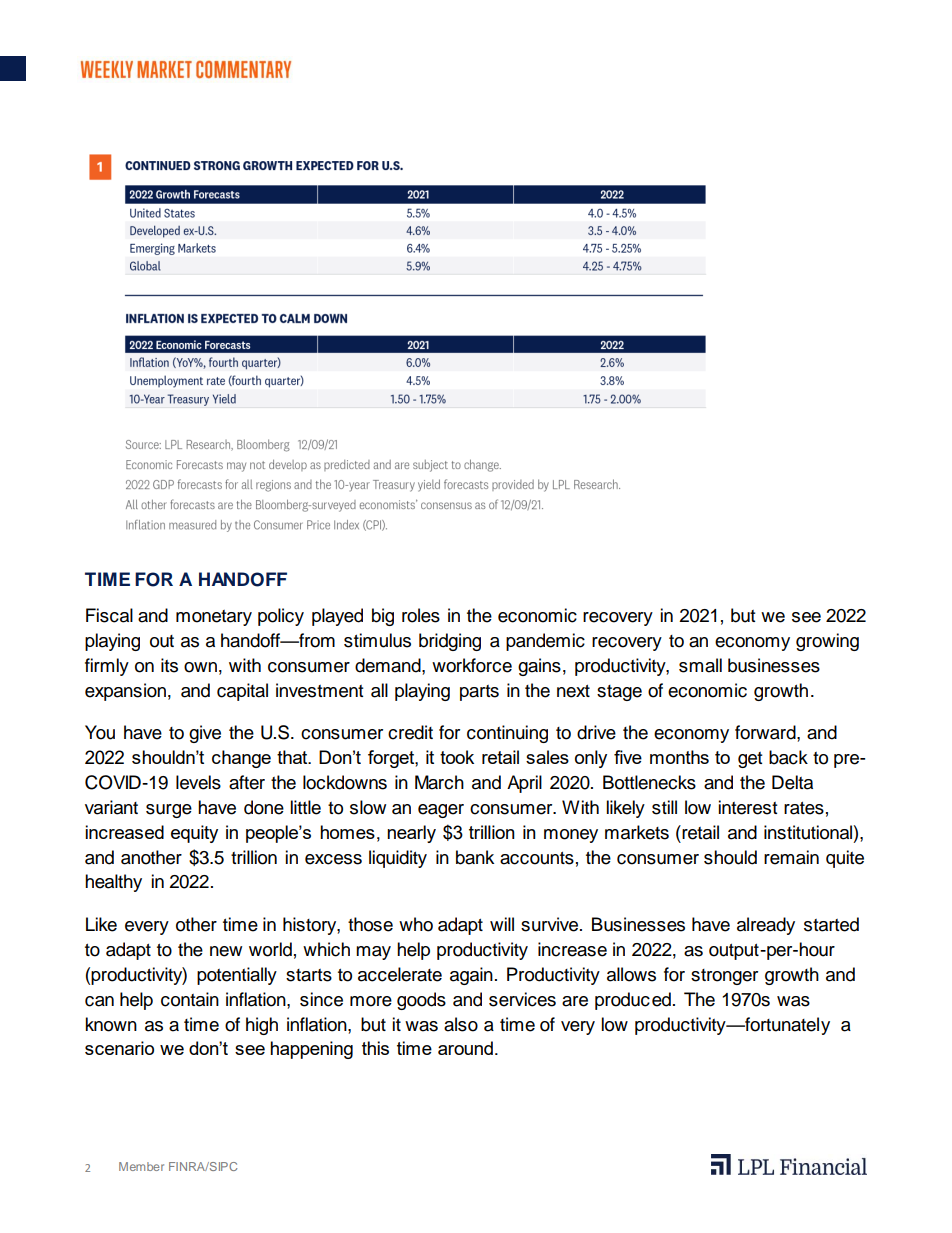 Image resolution: width=952 pixels, height=1233 pixels. Describe the element at coordinates (475, 857) in the screenshot. I see `bank` at that location.
